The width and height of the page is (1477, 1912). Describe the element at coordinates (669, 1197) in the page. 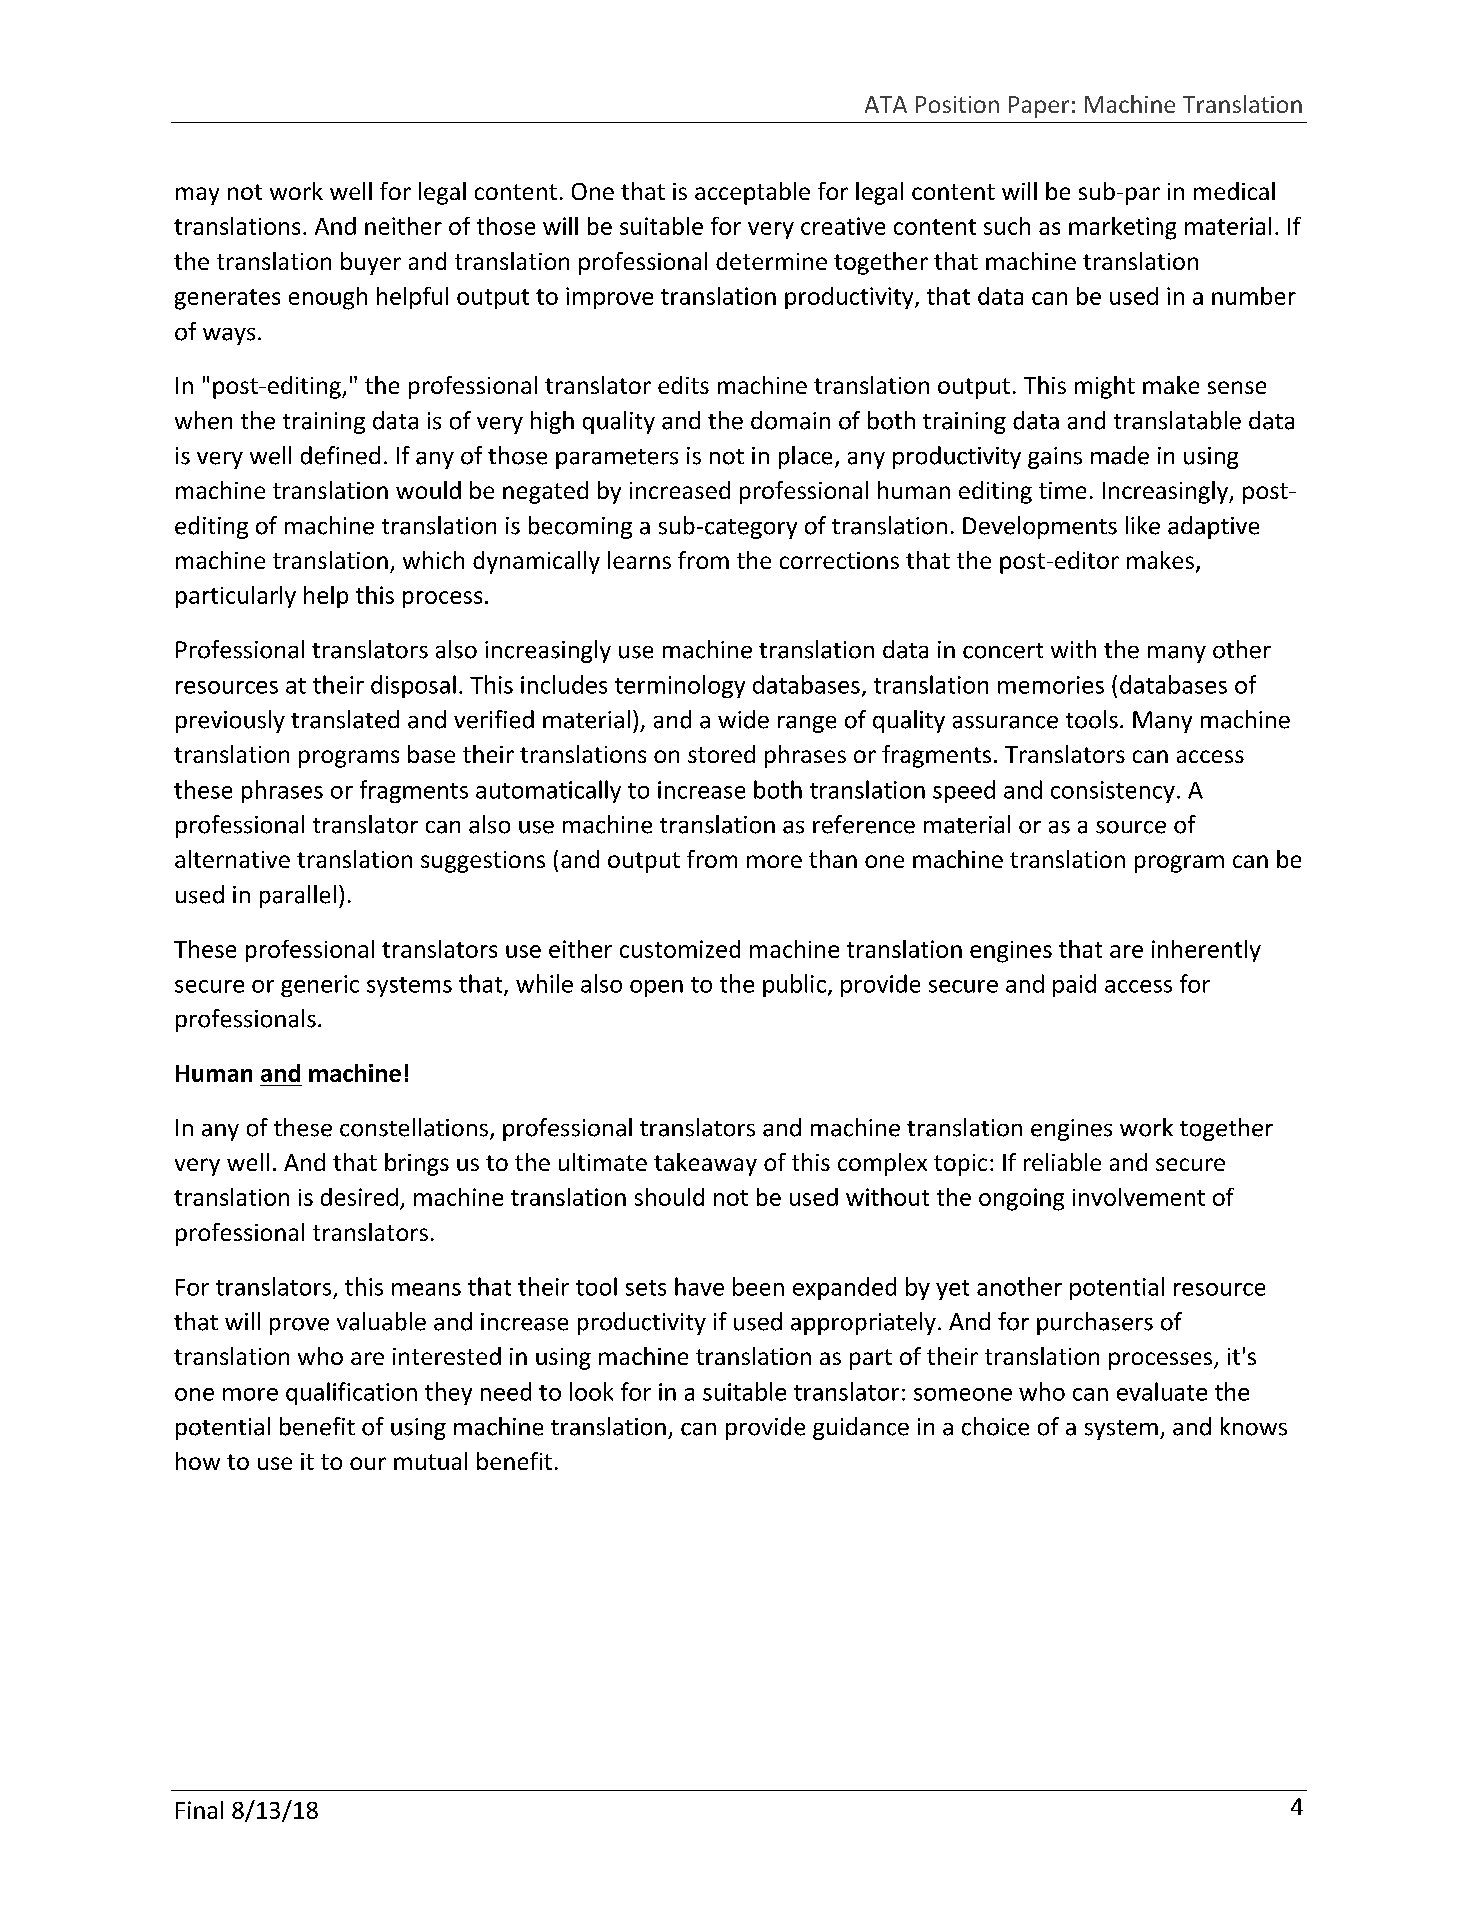

I see `should` at that location.
